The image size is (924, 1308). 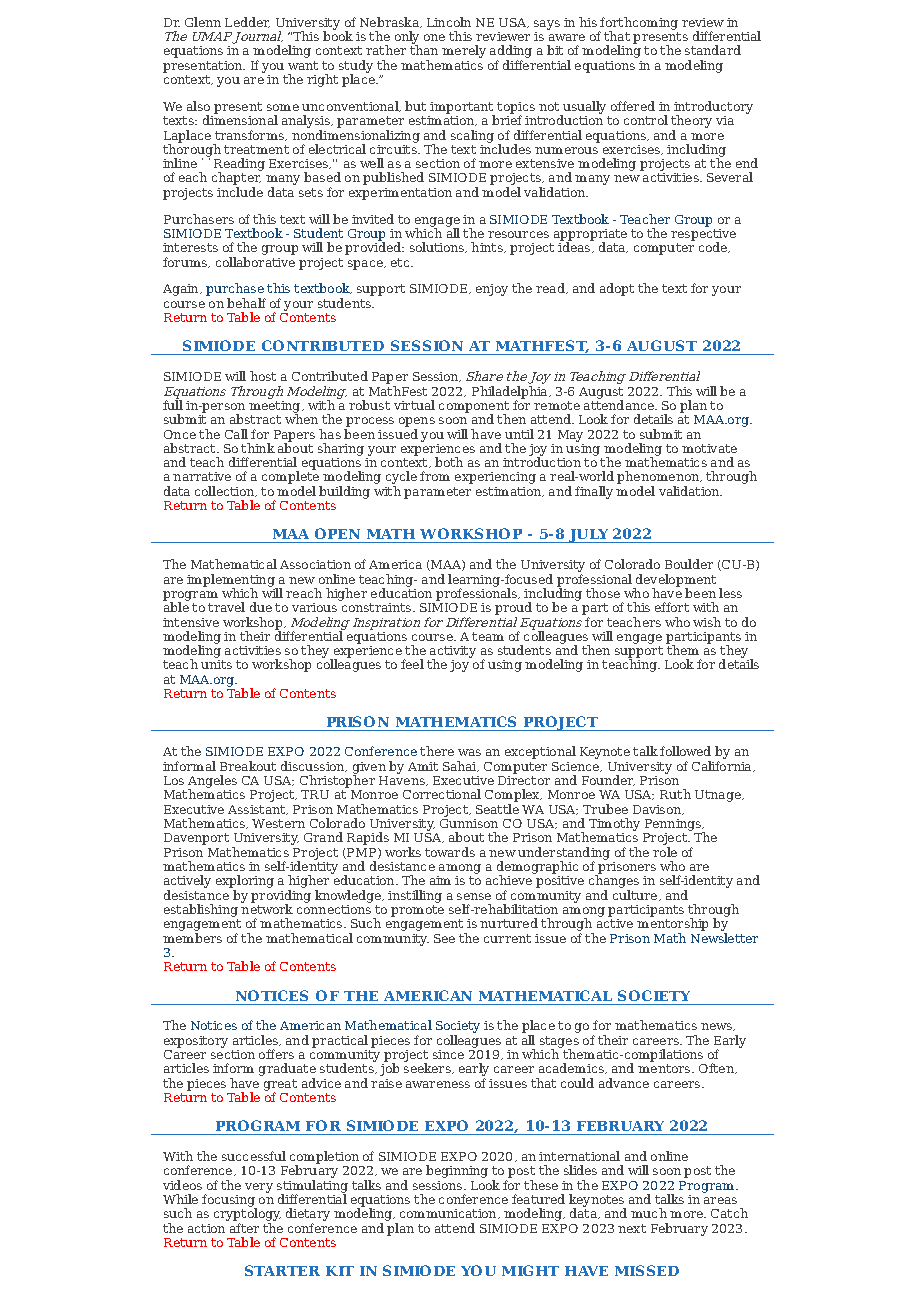 I want to click on Call, so click(x=236, y=434).
